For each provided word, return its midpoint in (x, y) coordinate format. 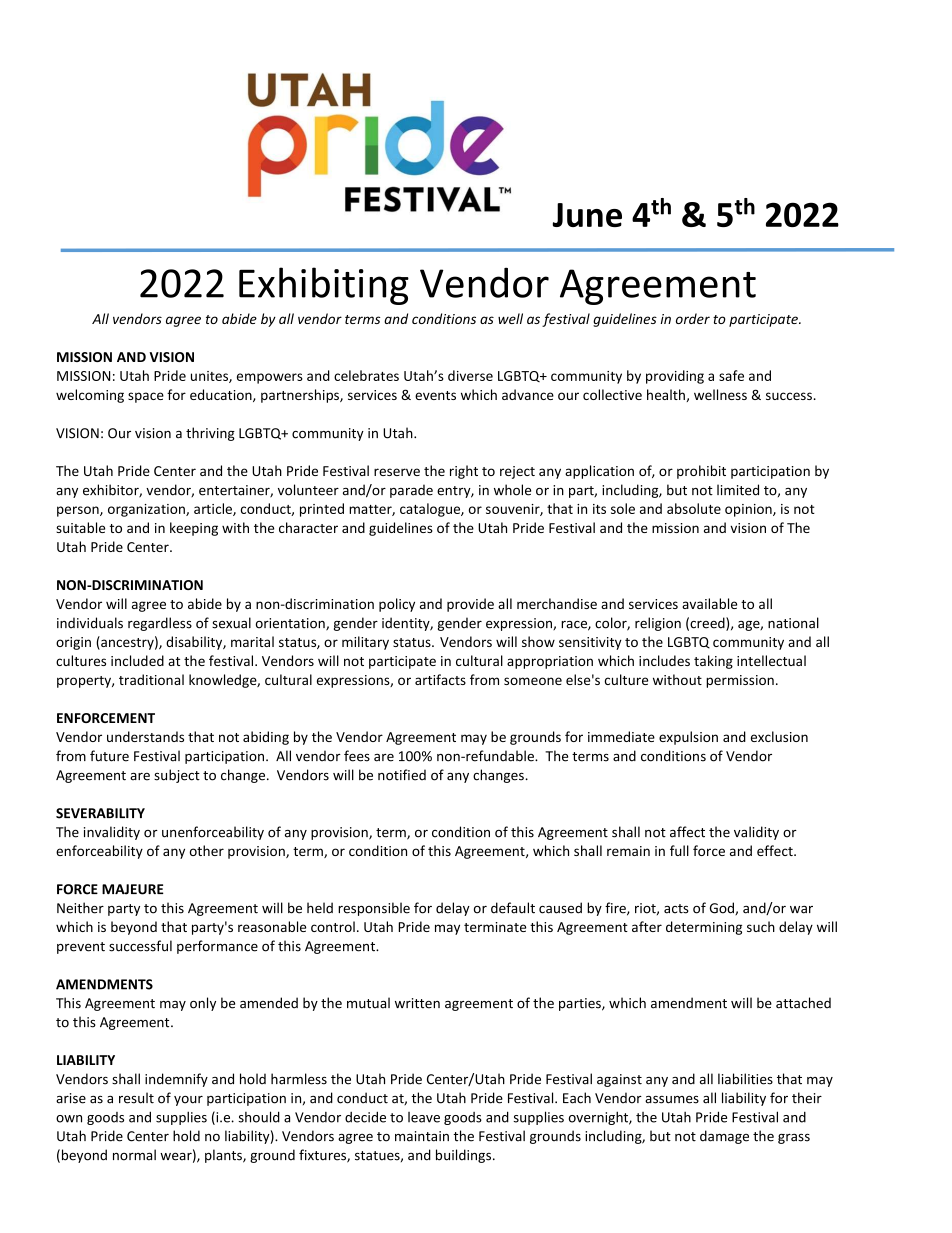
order (693, 318)
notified (402, 775)
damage (724, 1137)
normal (134, 1155)
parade (411, 491)
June (587, 215)
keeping (194, 529)
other (207, 850)
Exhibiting (324, 286)
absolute (694, 508)
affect (687, 832)
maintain (422, 1136)
